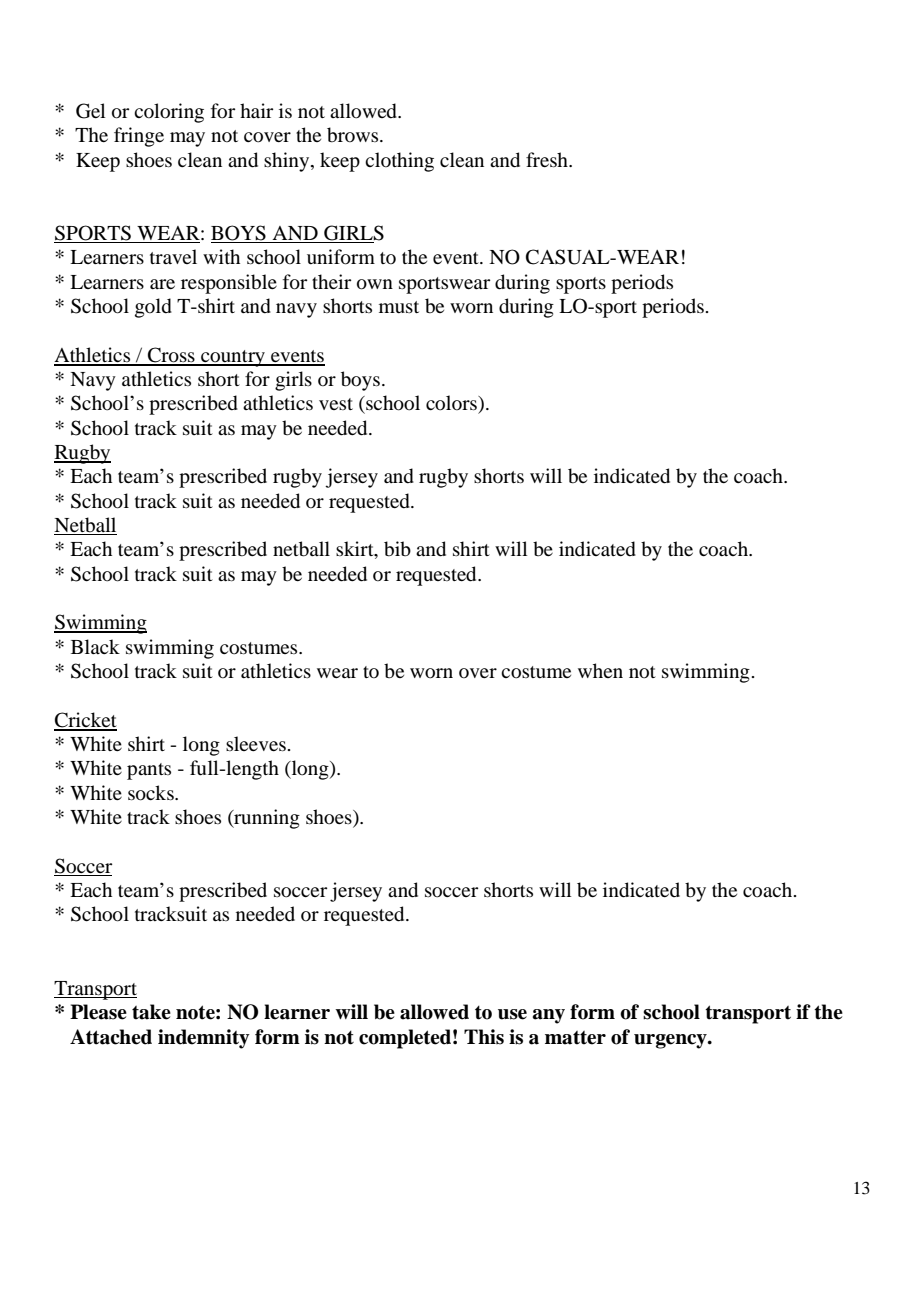 The height and width of the screenshot is (1308, 924). I want to click on colors, so click(452, 403).
